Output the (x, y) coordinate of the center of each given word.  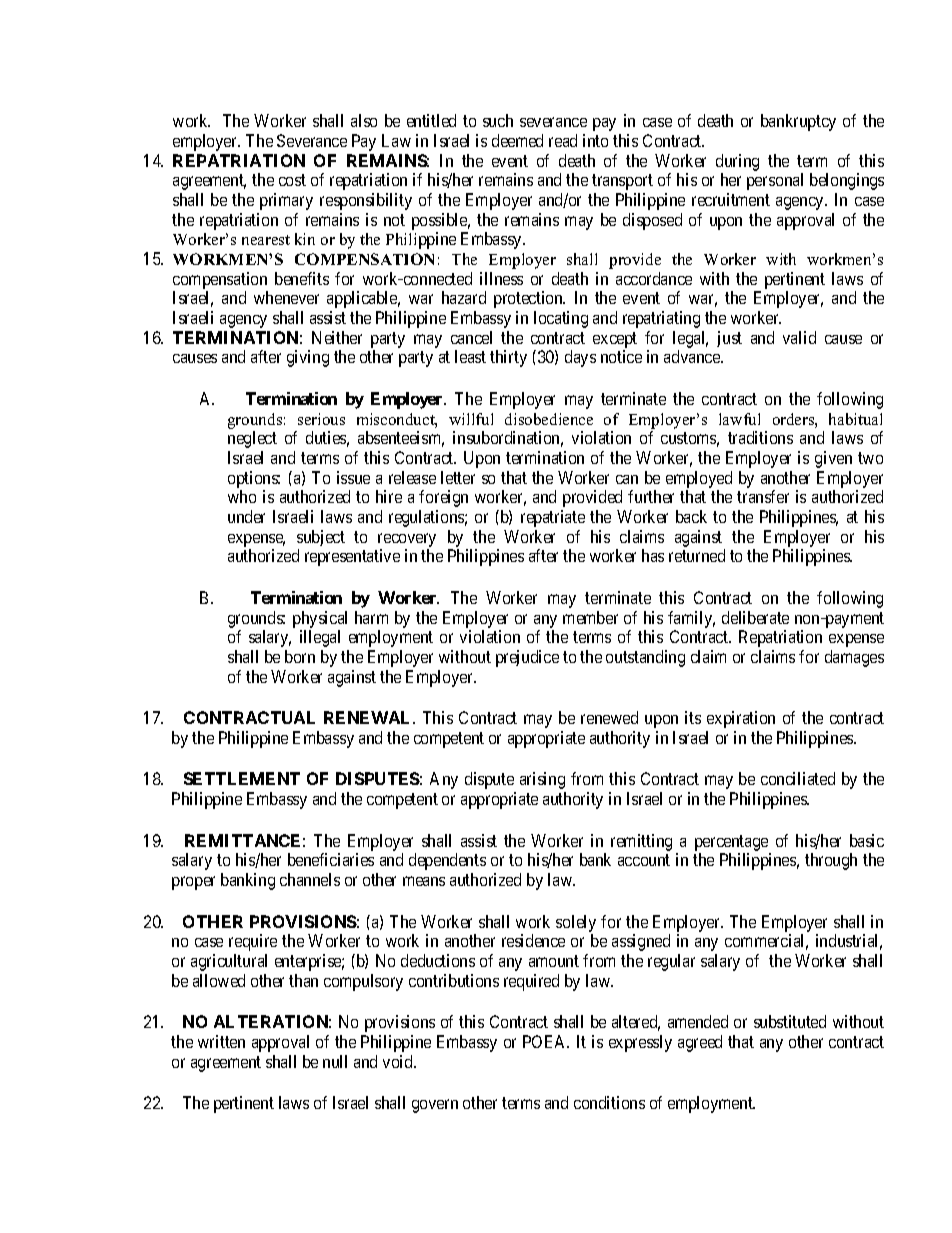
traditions (760, 437)
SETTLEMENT (242, 778)
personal (775, 181)
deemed (517, 140)
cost (292, 180)
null (335, 1061)
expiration (741, 719)
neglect (252, 439)
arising (542, 780)
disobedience (549, 419)
